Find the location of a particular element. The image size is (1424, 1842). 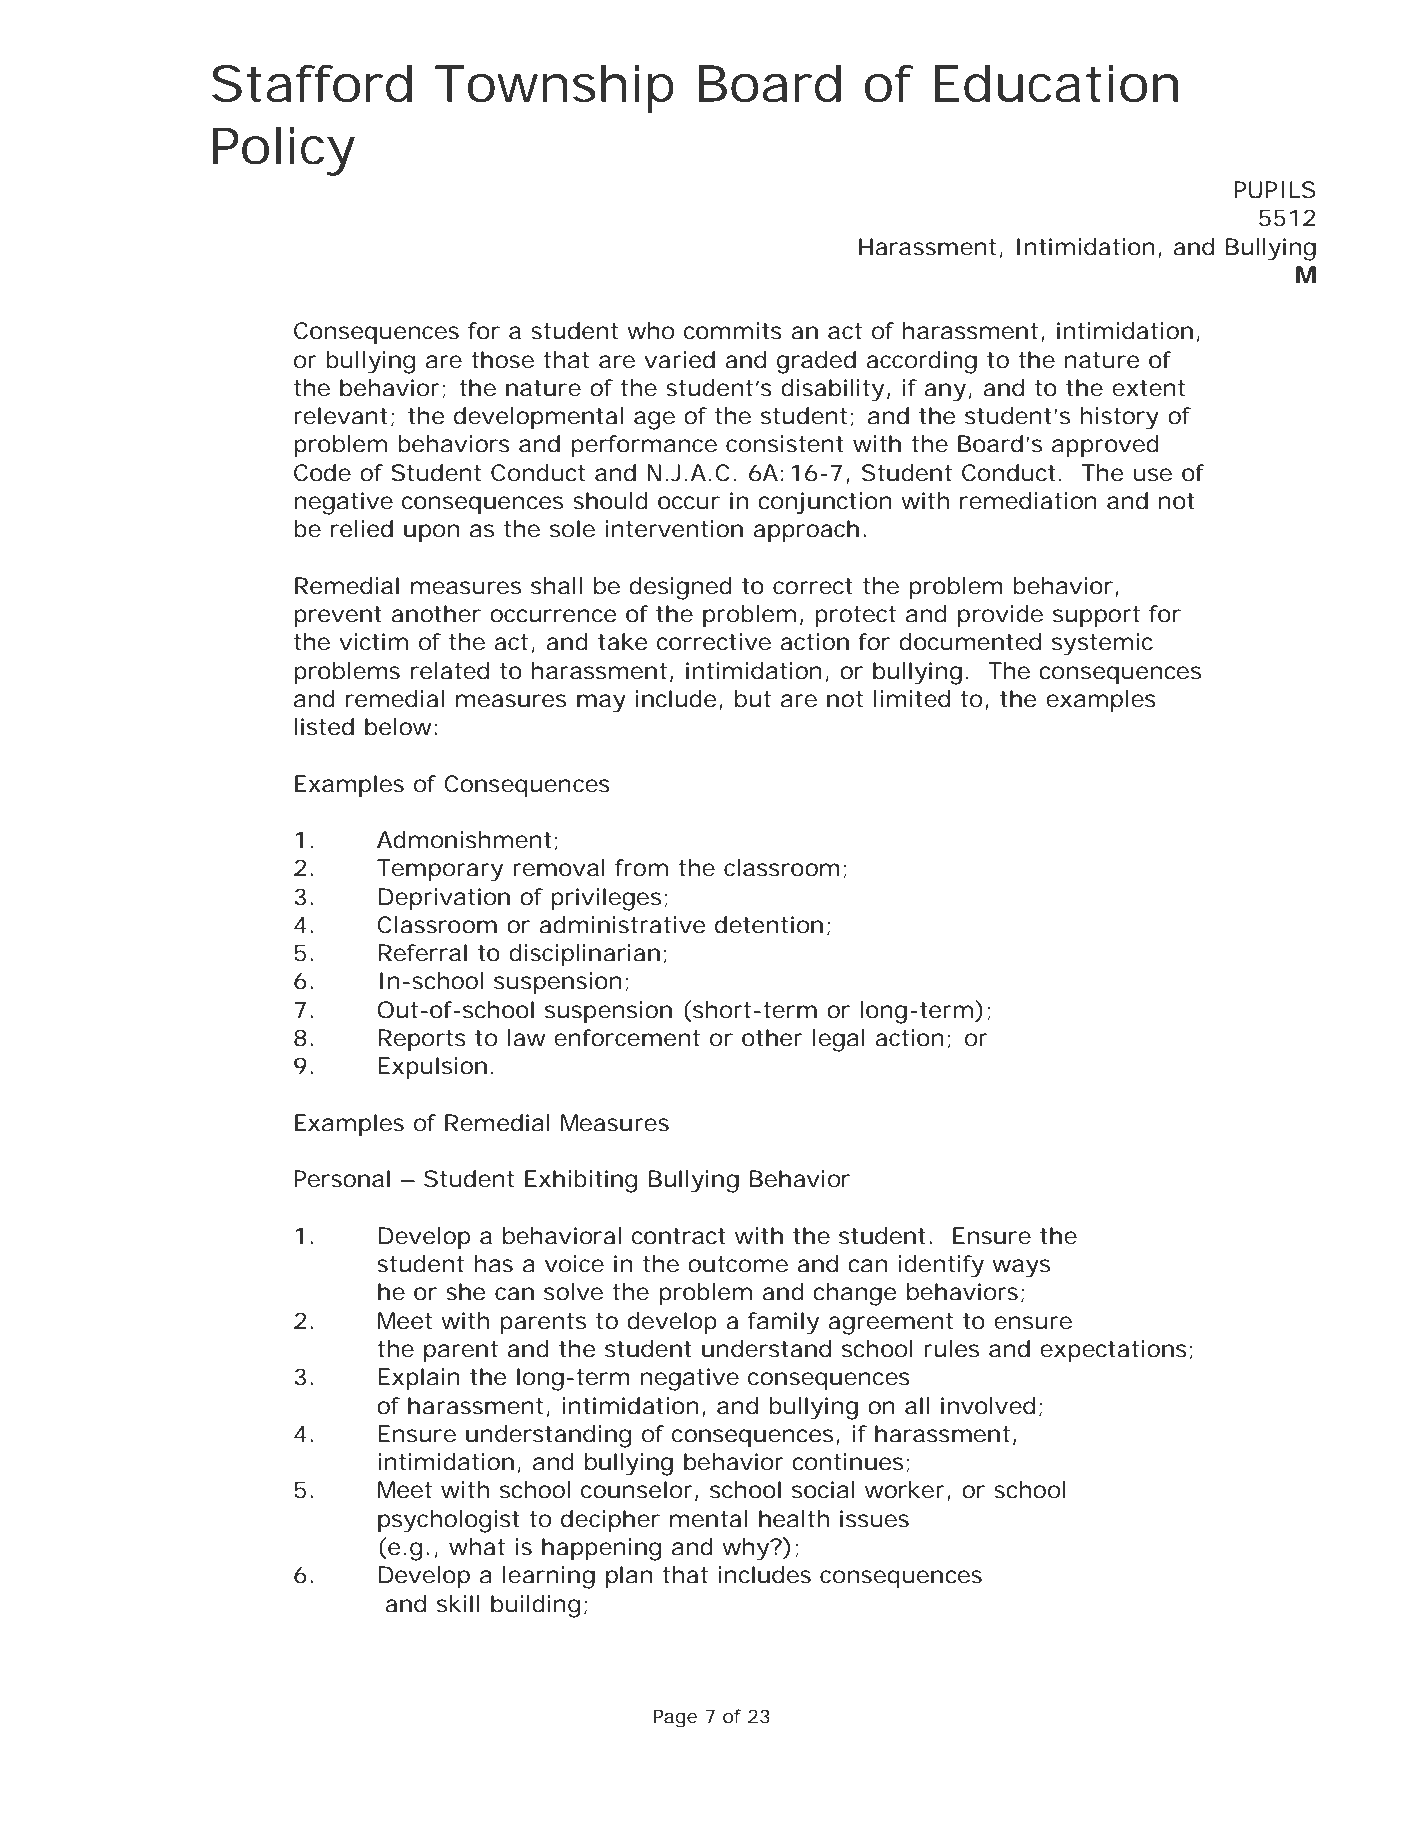

worker is located at coordinates (908, 1491).
